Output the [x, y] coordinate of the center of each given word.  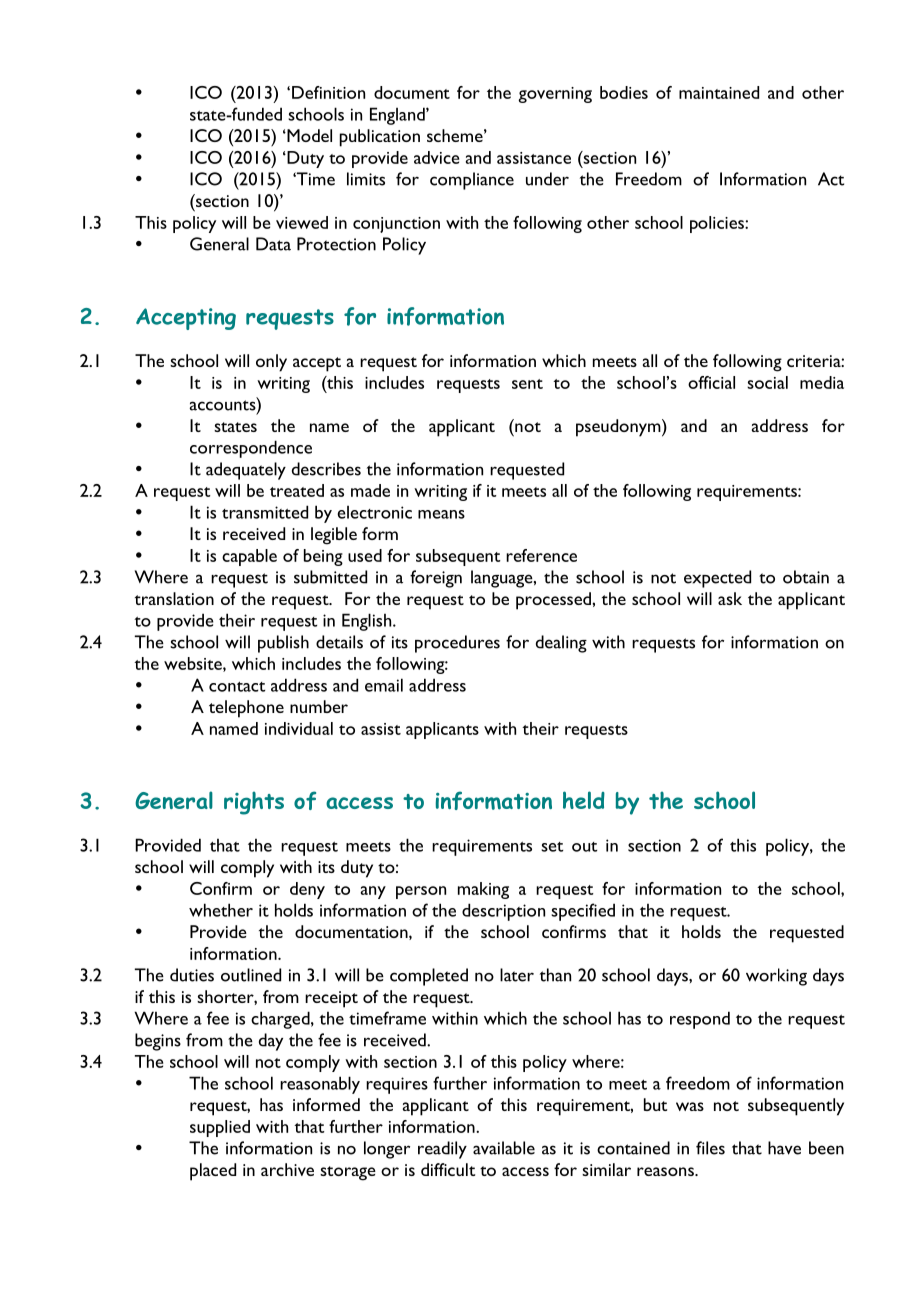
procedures [457, 644]
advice [436, 157]
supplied [220, 1128]
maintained [719, 92]
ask [730, 598]
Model [308, 135]
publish [283, 644]
